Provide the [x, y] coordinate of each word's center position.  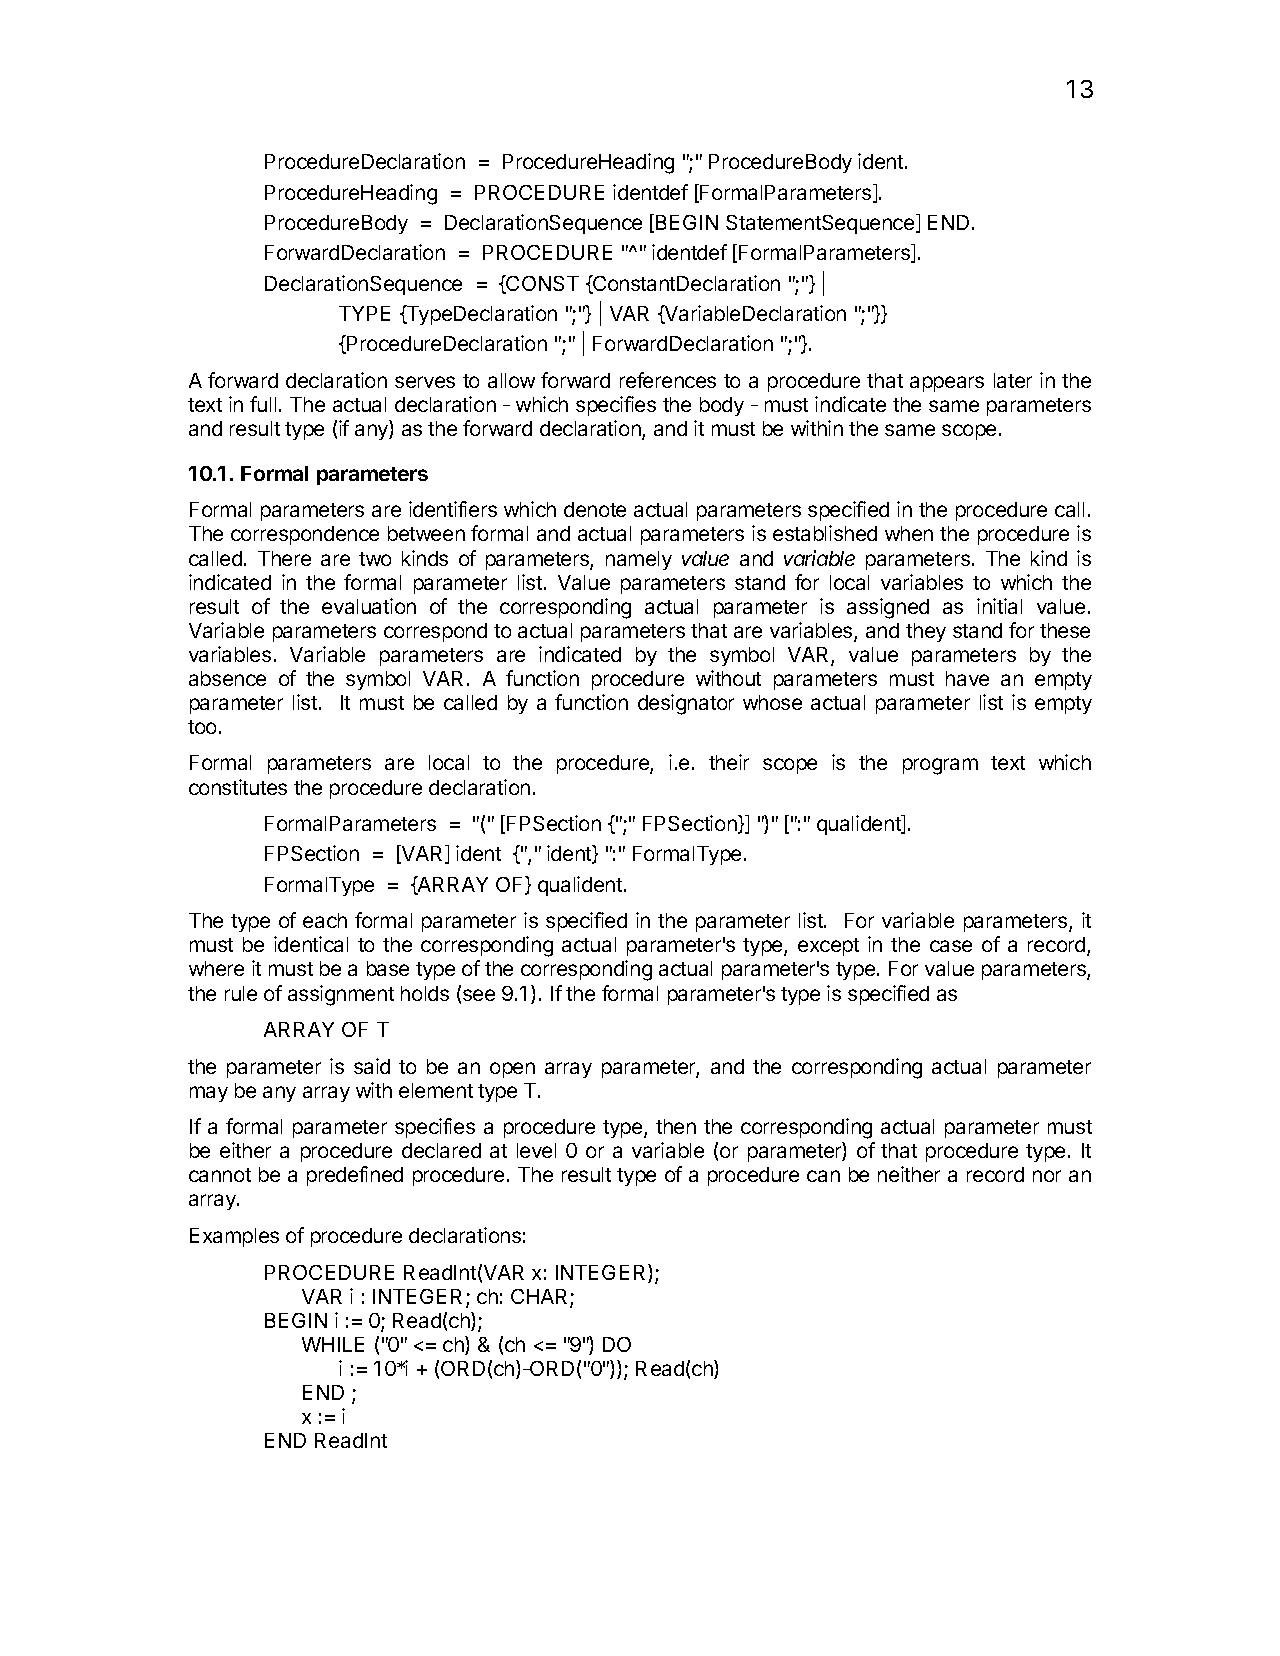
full [263, 404]
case [951, 946]
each [325, 920]
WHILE [333, 1344]
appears [947, 384]
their [729, 762]
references [668, 380]
